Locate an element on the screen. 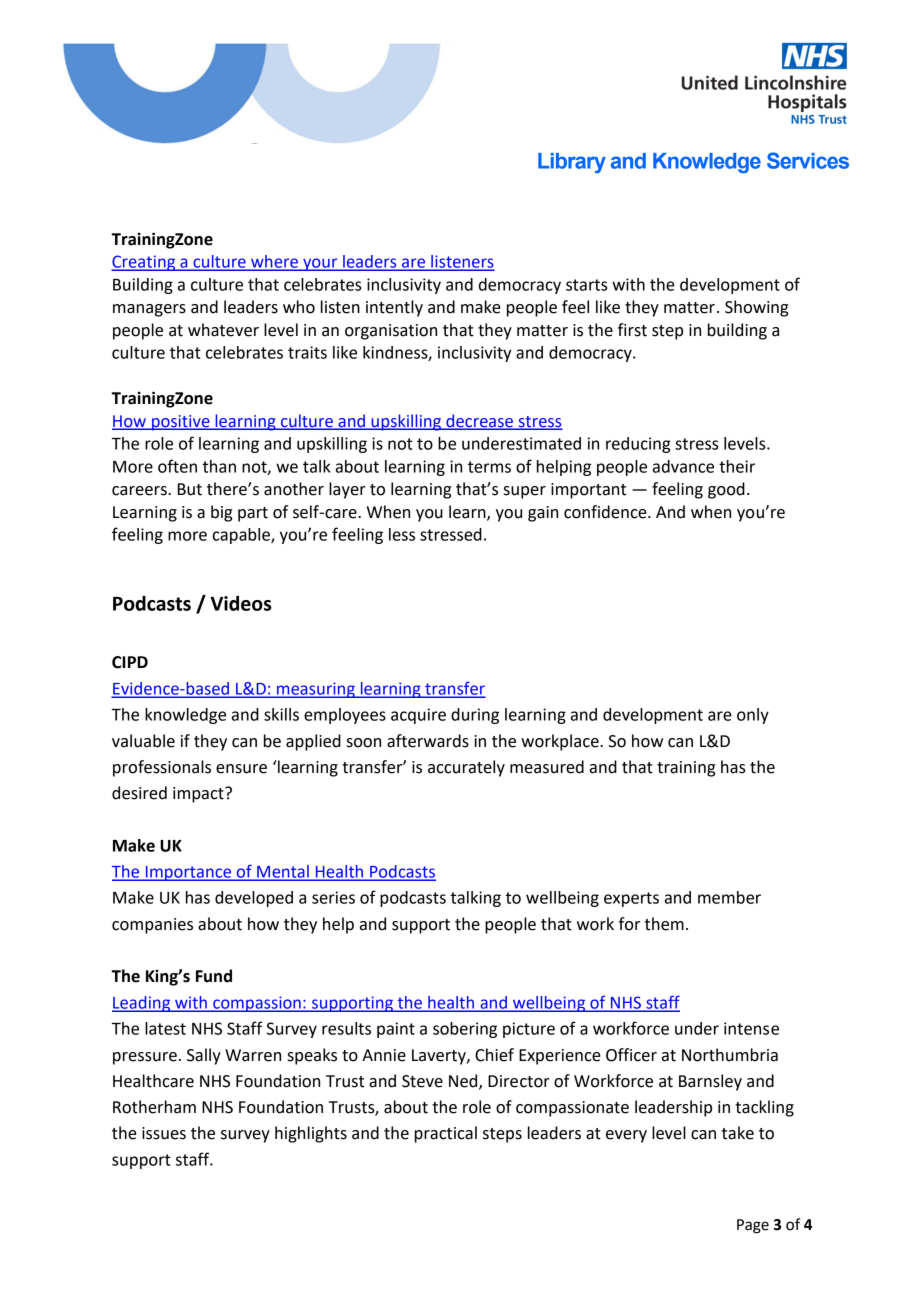  where is located at coordinates (275, 262).
